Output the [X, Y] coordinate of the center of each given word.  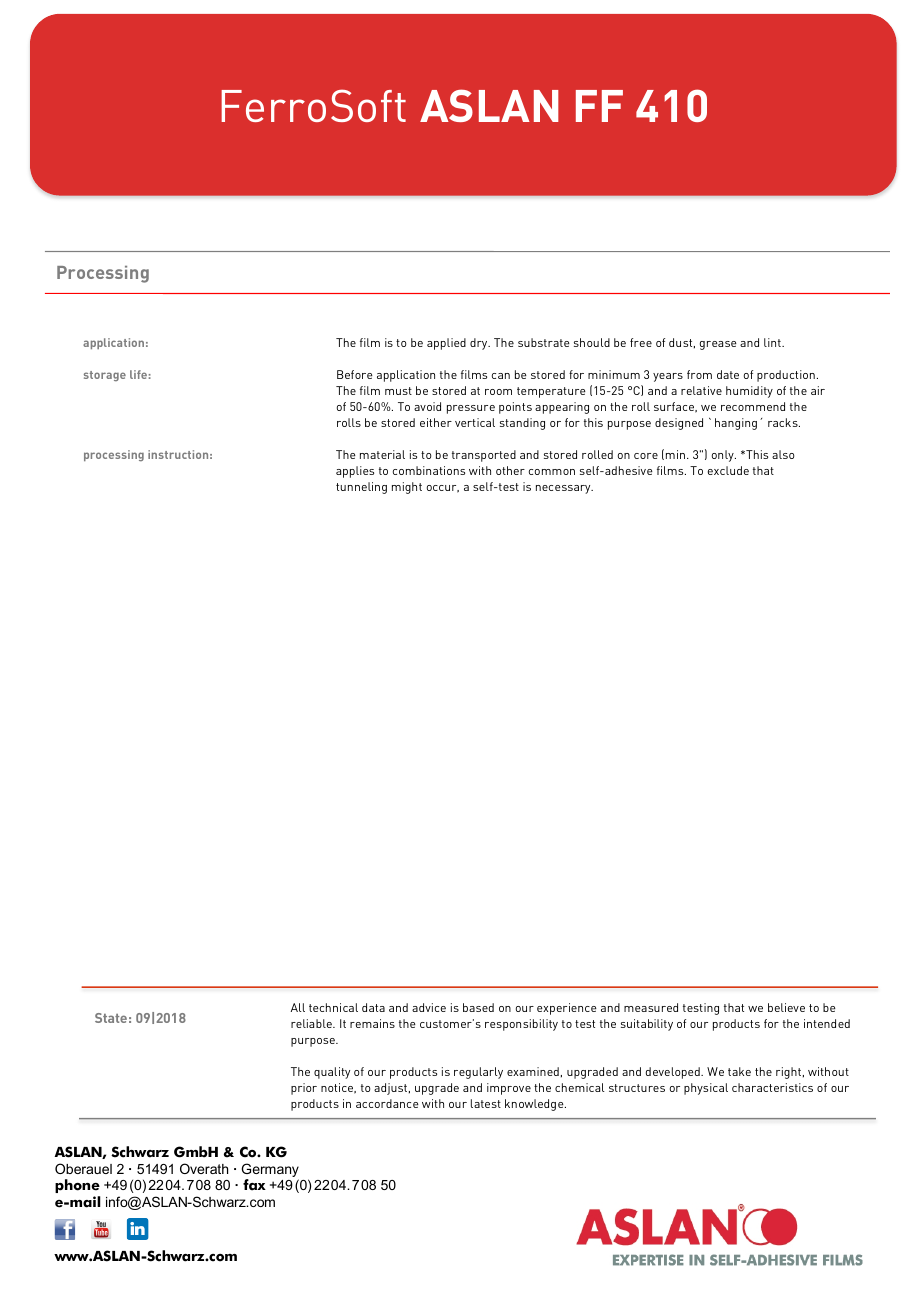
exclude [728, 470]
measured [651, 1007]
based [478, 1007]
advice [429, 1007]
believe [786, 1007]
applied [446, 344]
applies [355, 472]
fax [254, 1185]
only [724, 456]
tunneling [361, 488]
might [407, 488]
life [138, 374]
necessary [564, 489]
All [298, 1007]
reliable [312, 1023]
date [728, 374]
